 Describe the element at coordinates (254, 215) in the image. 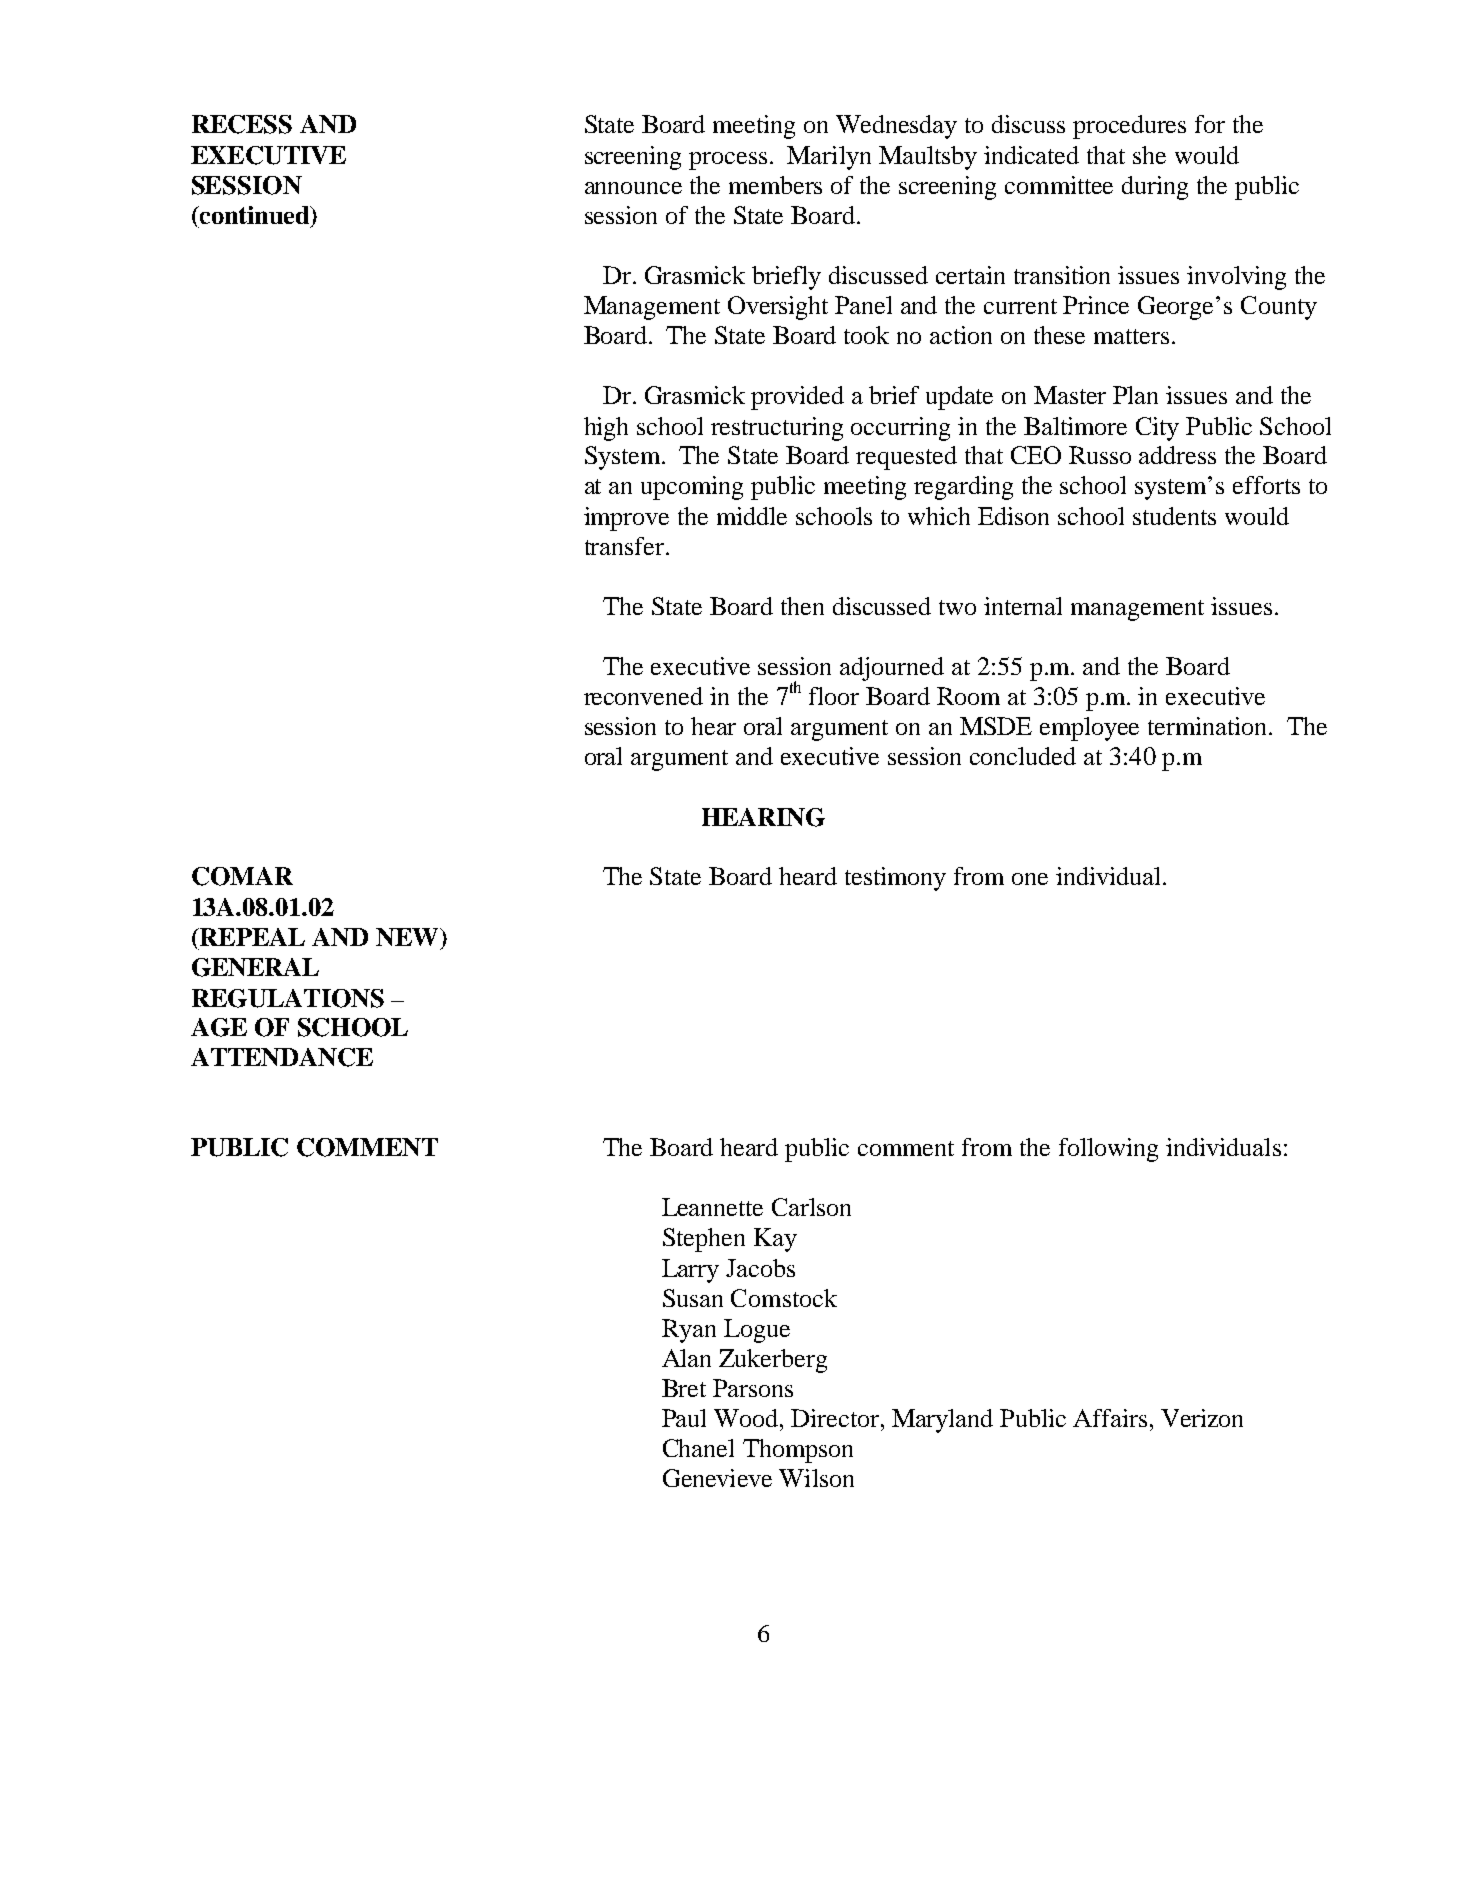

I see `continued` at that location.
